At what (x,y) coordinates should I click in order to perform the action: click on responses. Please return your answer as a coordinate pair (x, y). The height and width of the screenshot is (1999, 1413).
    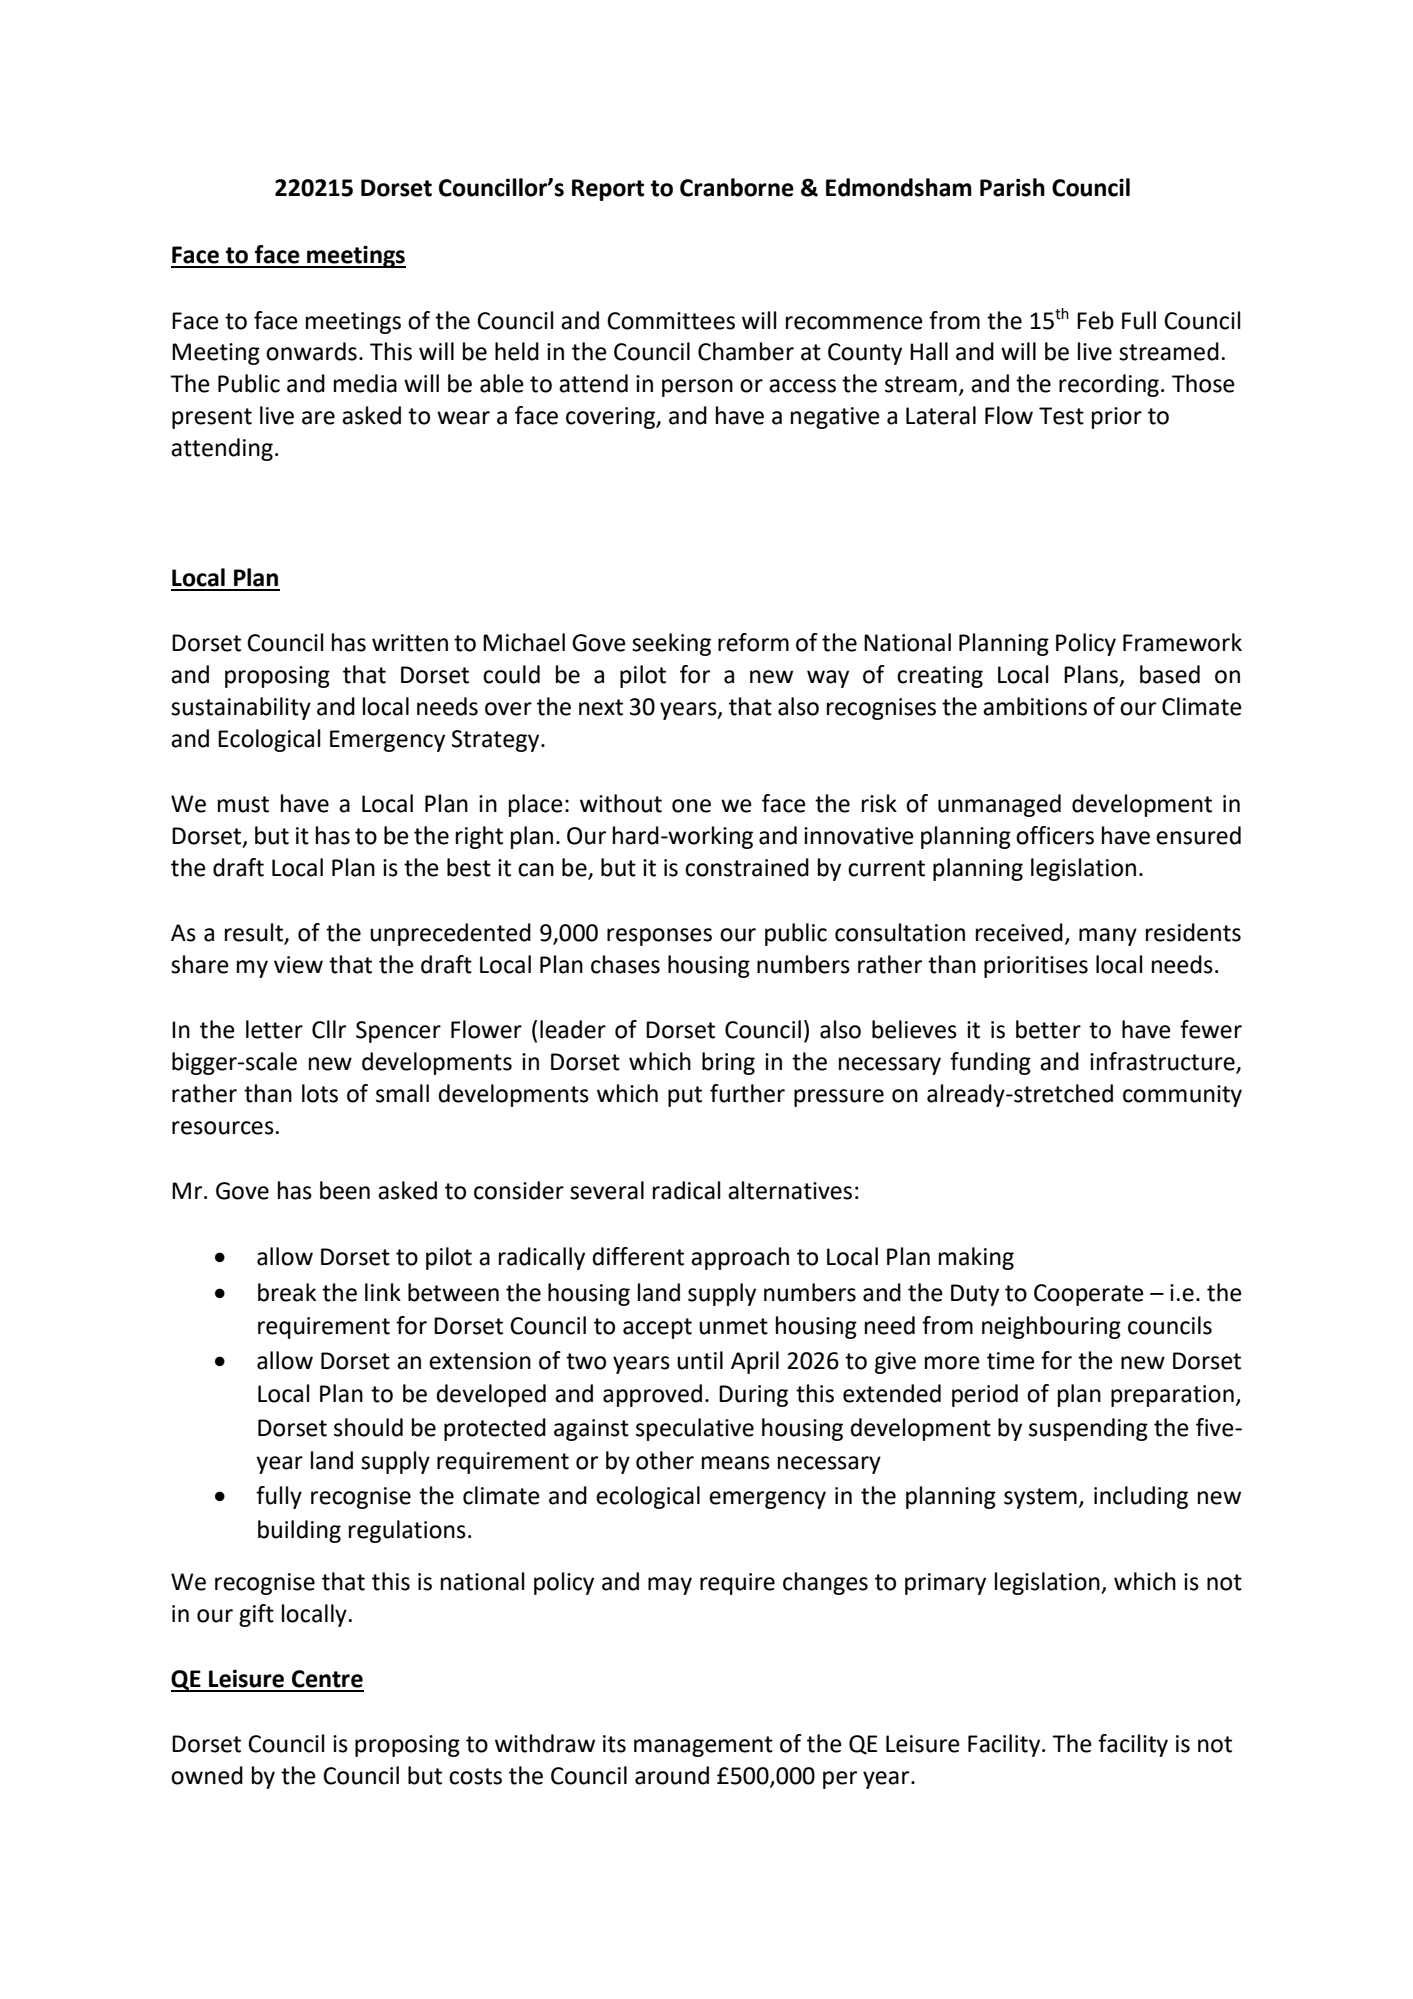
    Looking at the image, I should click on (659, 937).
